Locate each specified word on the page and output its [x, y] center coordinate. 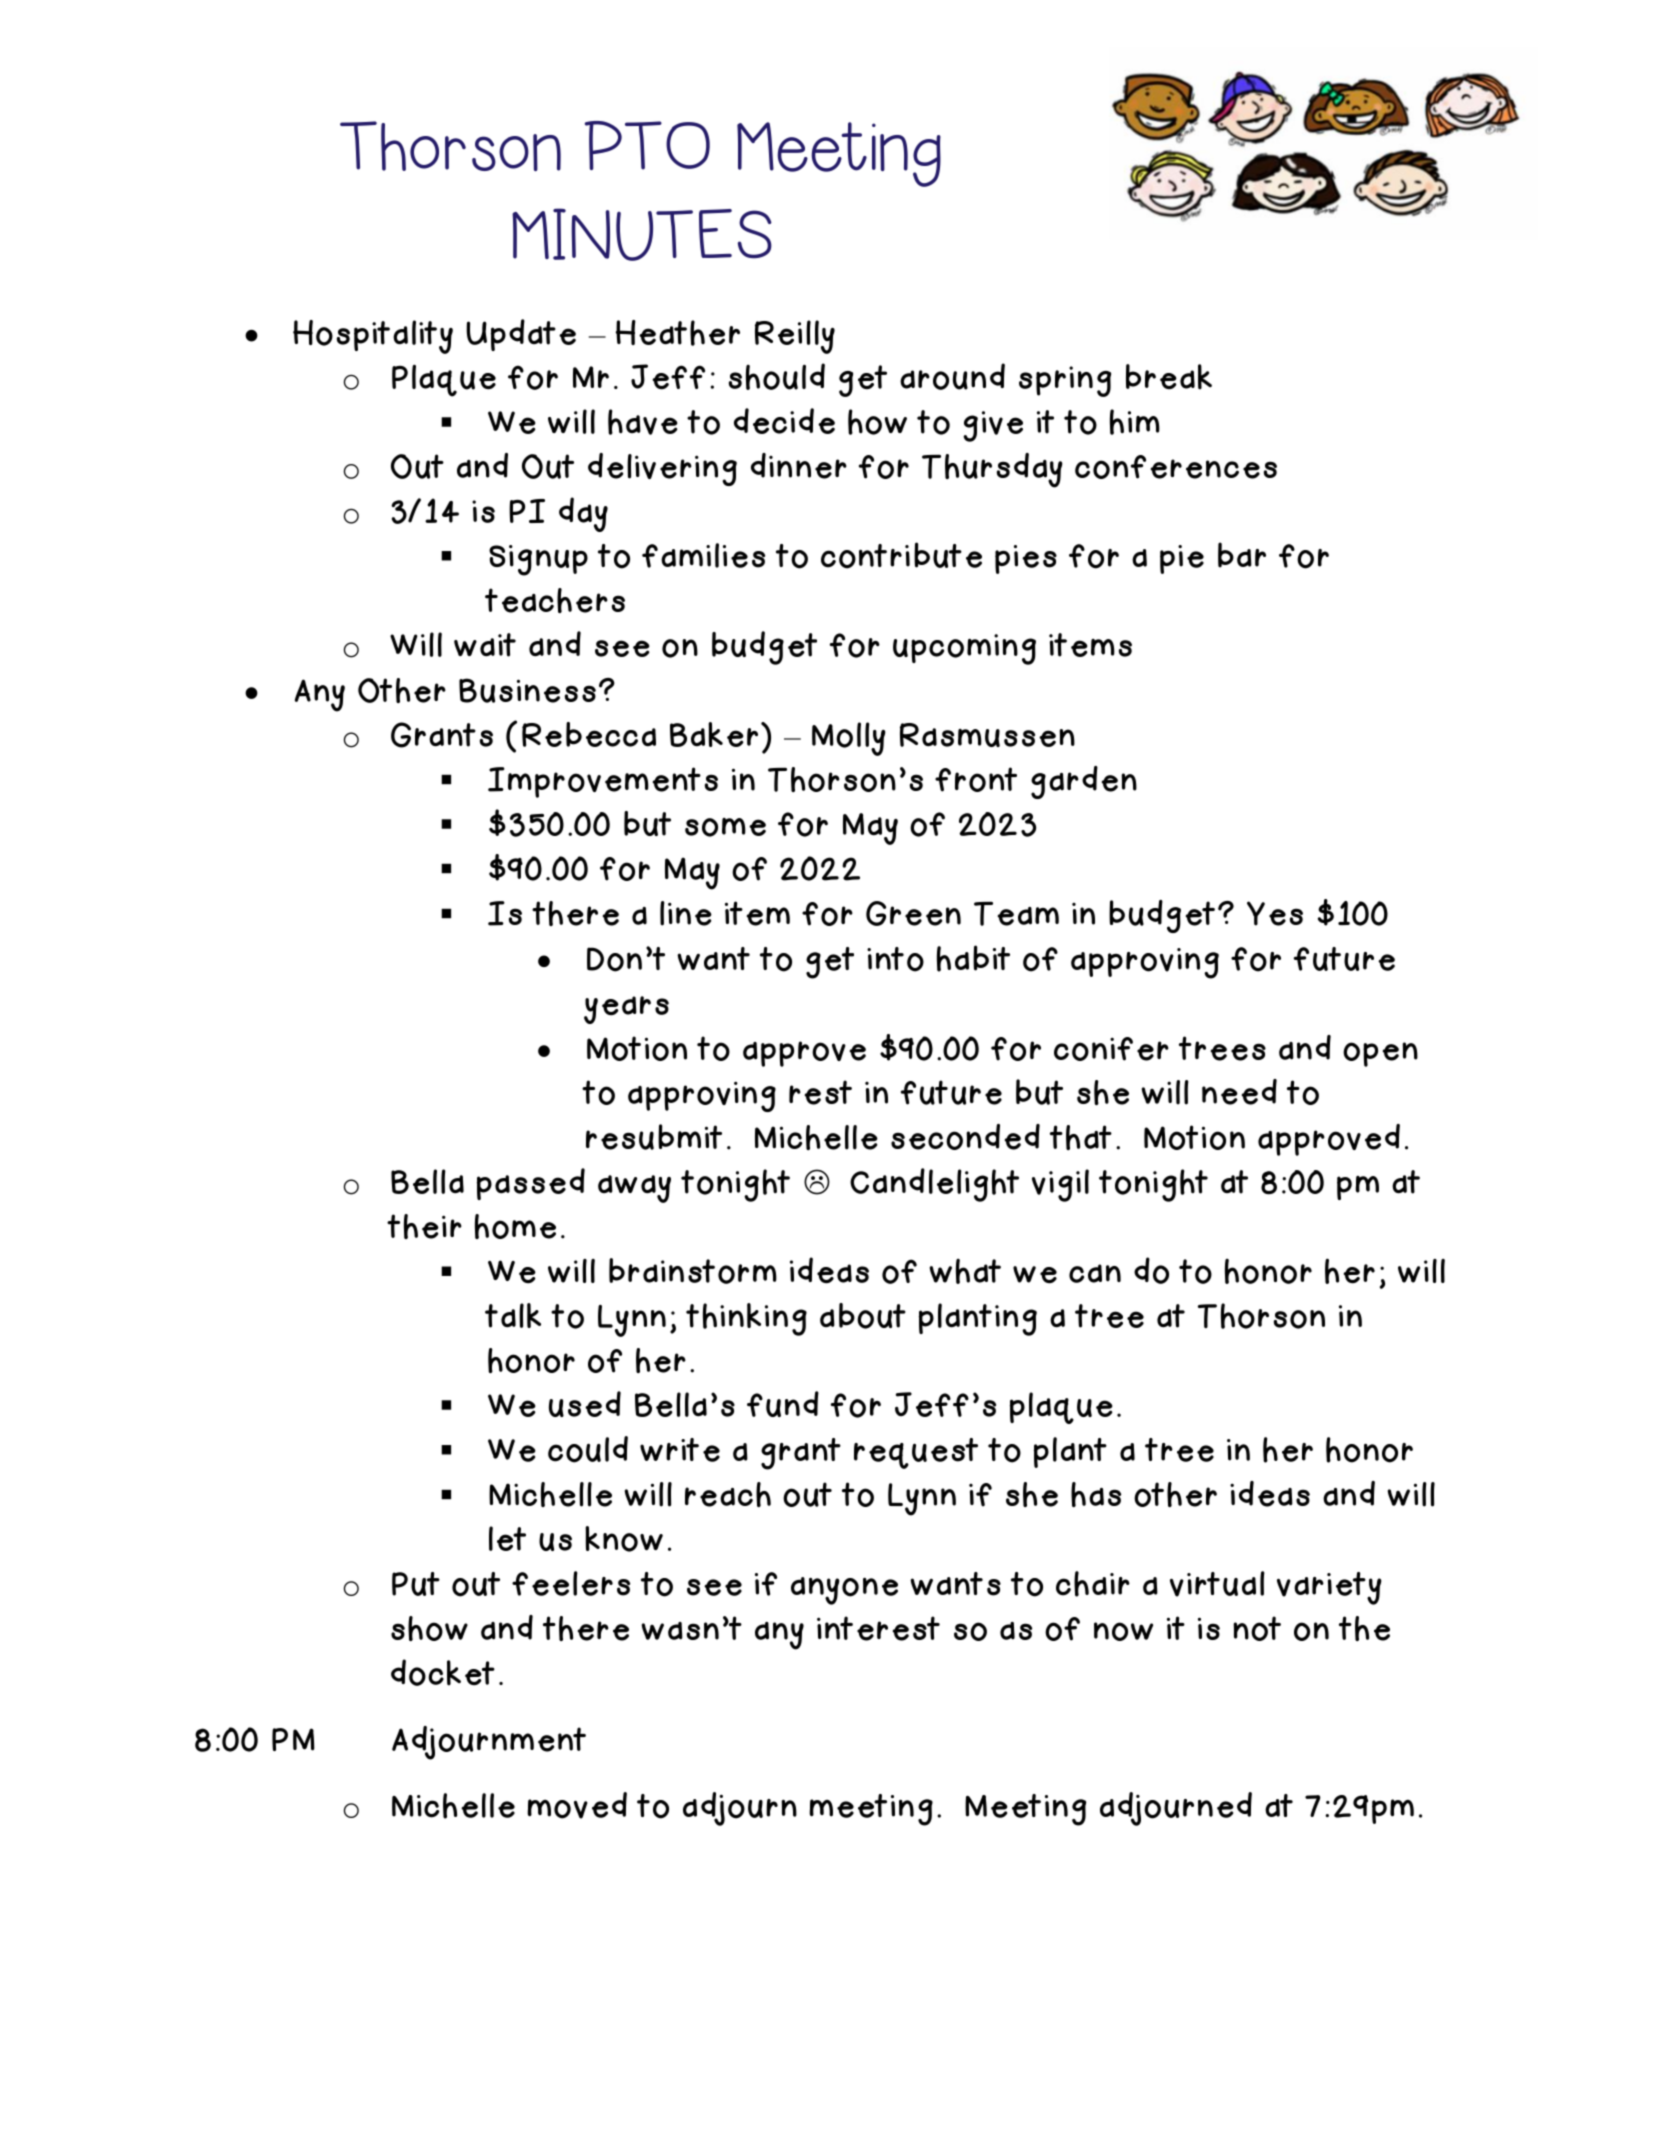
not [1257, 1628]
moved [577, 1805]
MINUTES [642, 234]
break [1169, 377]
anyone [844, 1591]
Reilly [795, 337]
